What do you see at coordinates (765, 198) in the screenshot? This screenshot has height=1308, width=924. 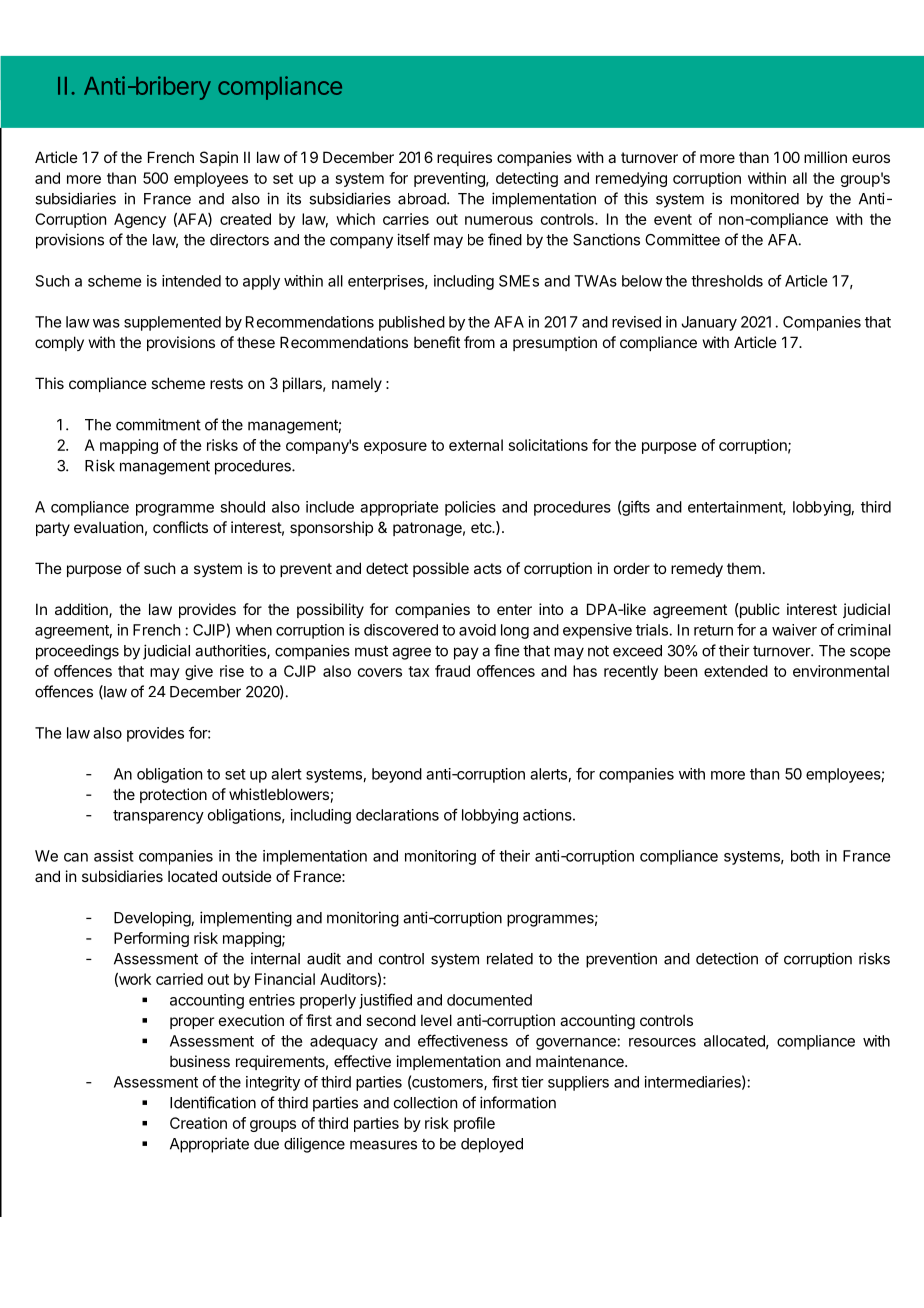 I see `monitored` at bounding box center [765, 198].
